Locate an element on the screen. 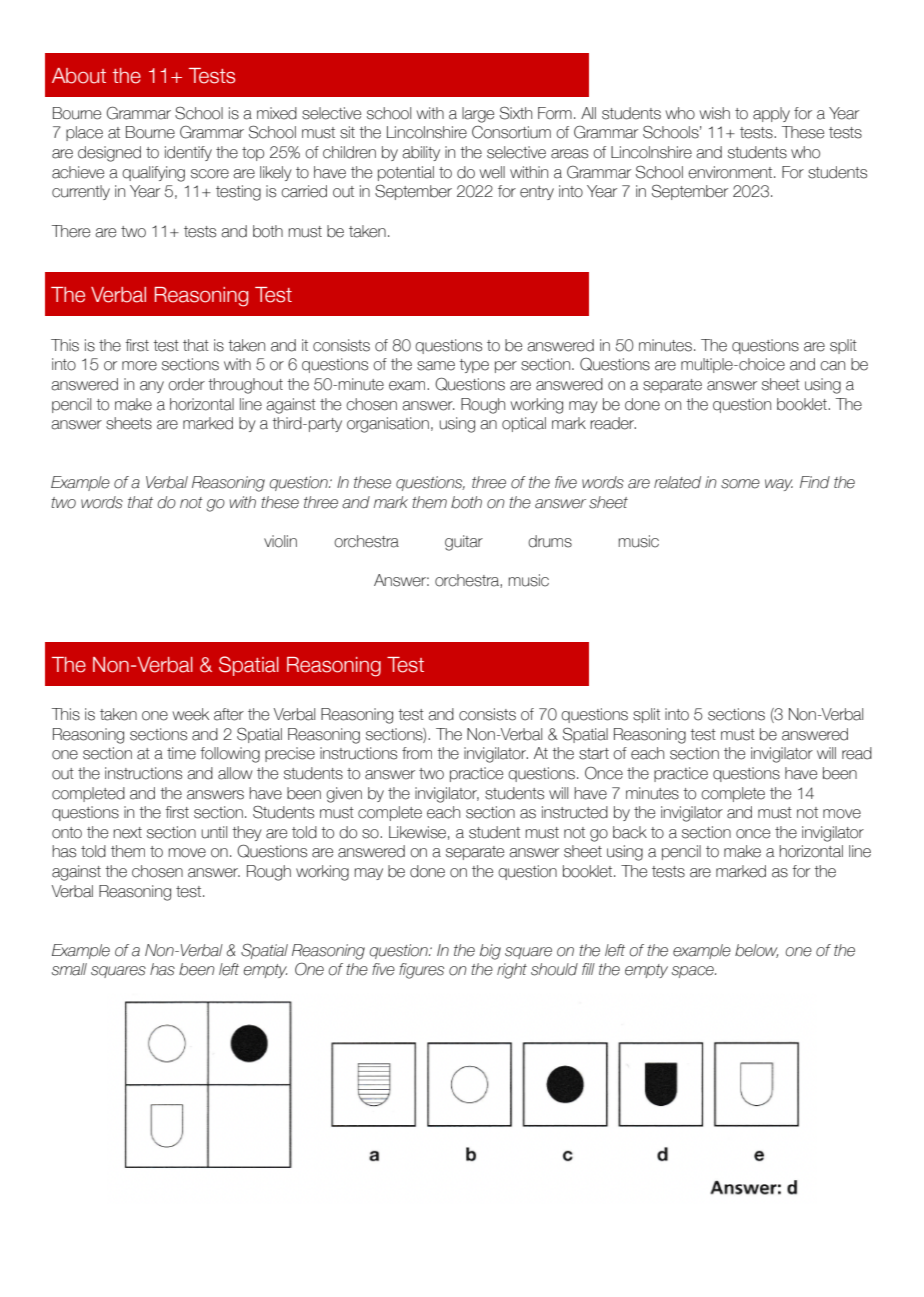 The width and height of the screenshot is (924, 1297). below is located at coordinates (756, 951).
